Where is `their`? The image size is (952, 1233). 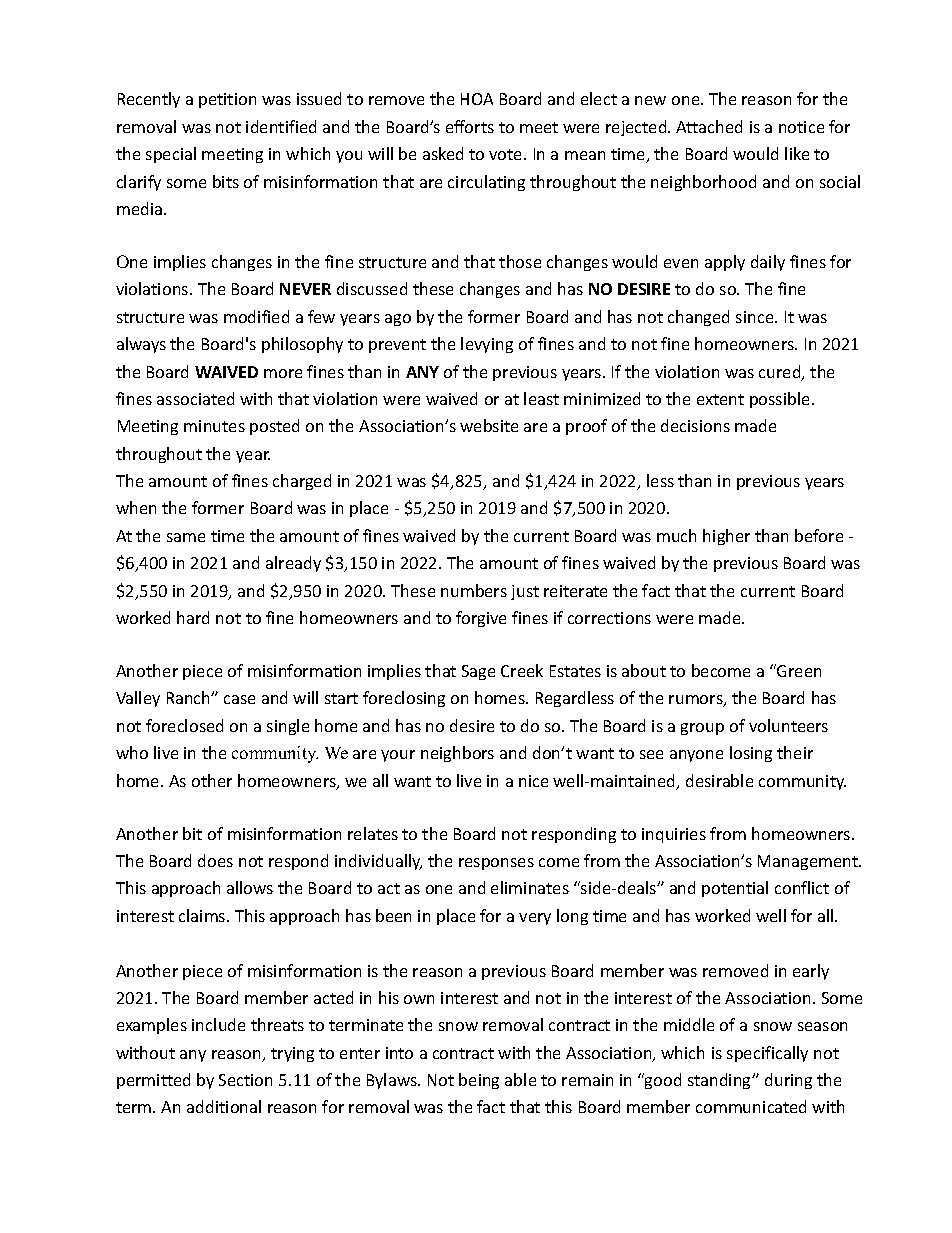 their is located at coordinates (795, 752).
